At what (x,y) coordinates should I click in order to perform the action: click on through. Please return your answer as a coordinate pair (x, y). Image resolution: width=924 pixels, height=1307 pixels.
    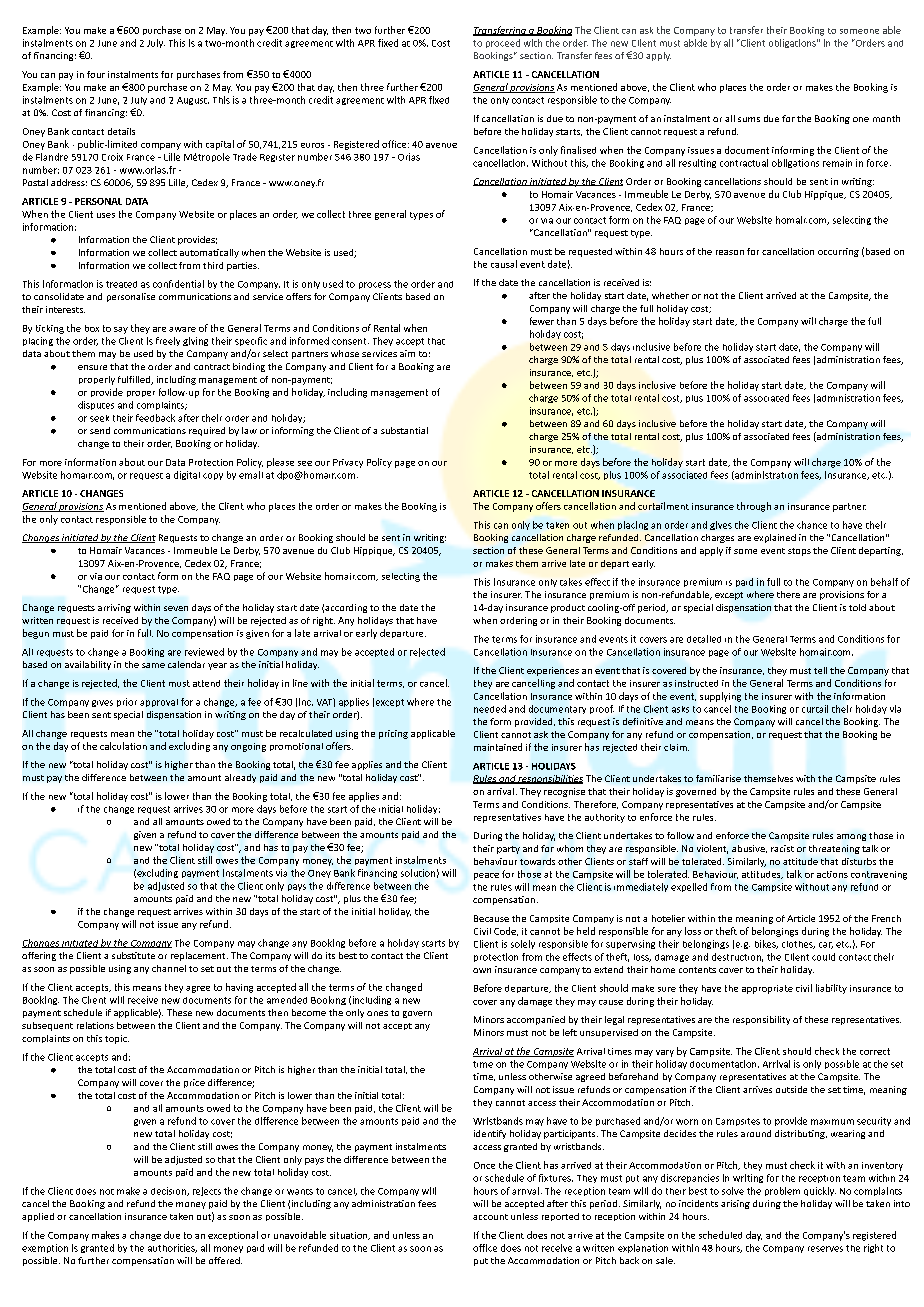
    Looking at the image, I should click on (754, 507).
